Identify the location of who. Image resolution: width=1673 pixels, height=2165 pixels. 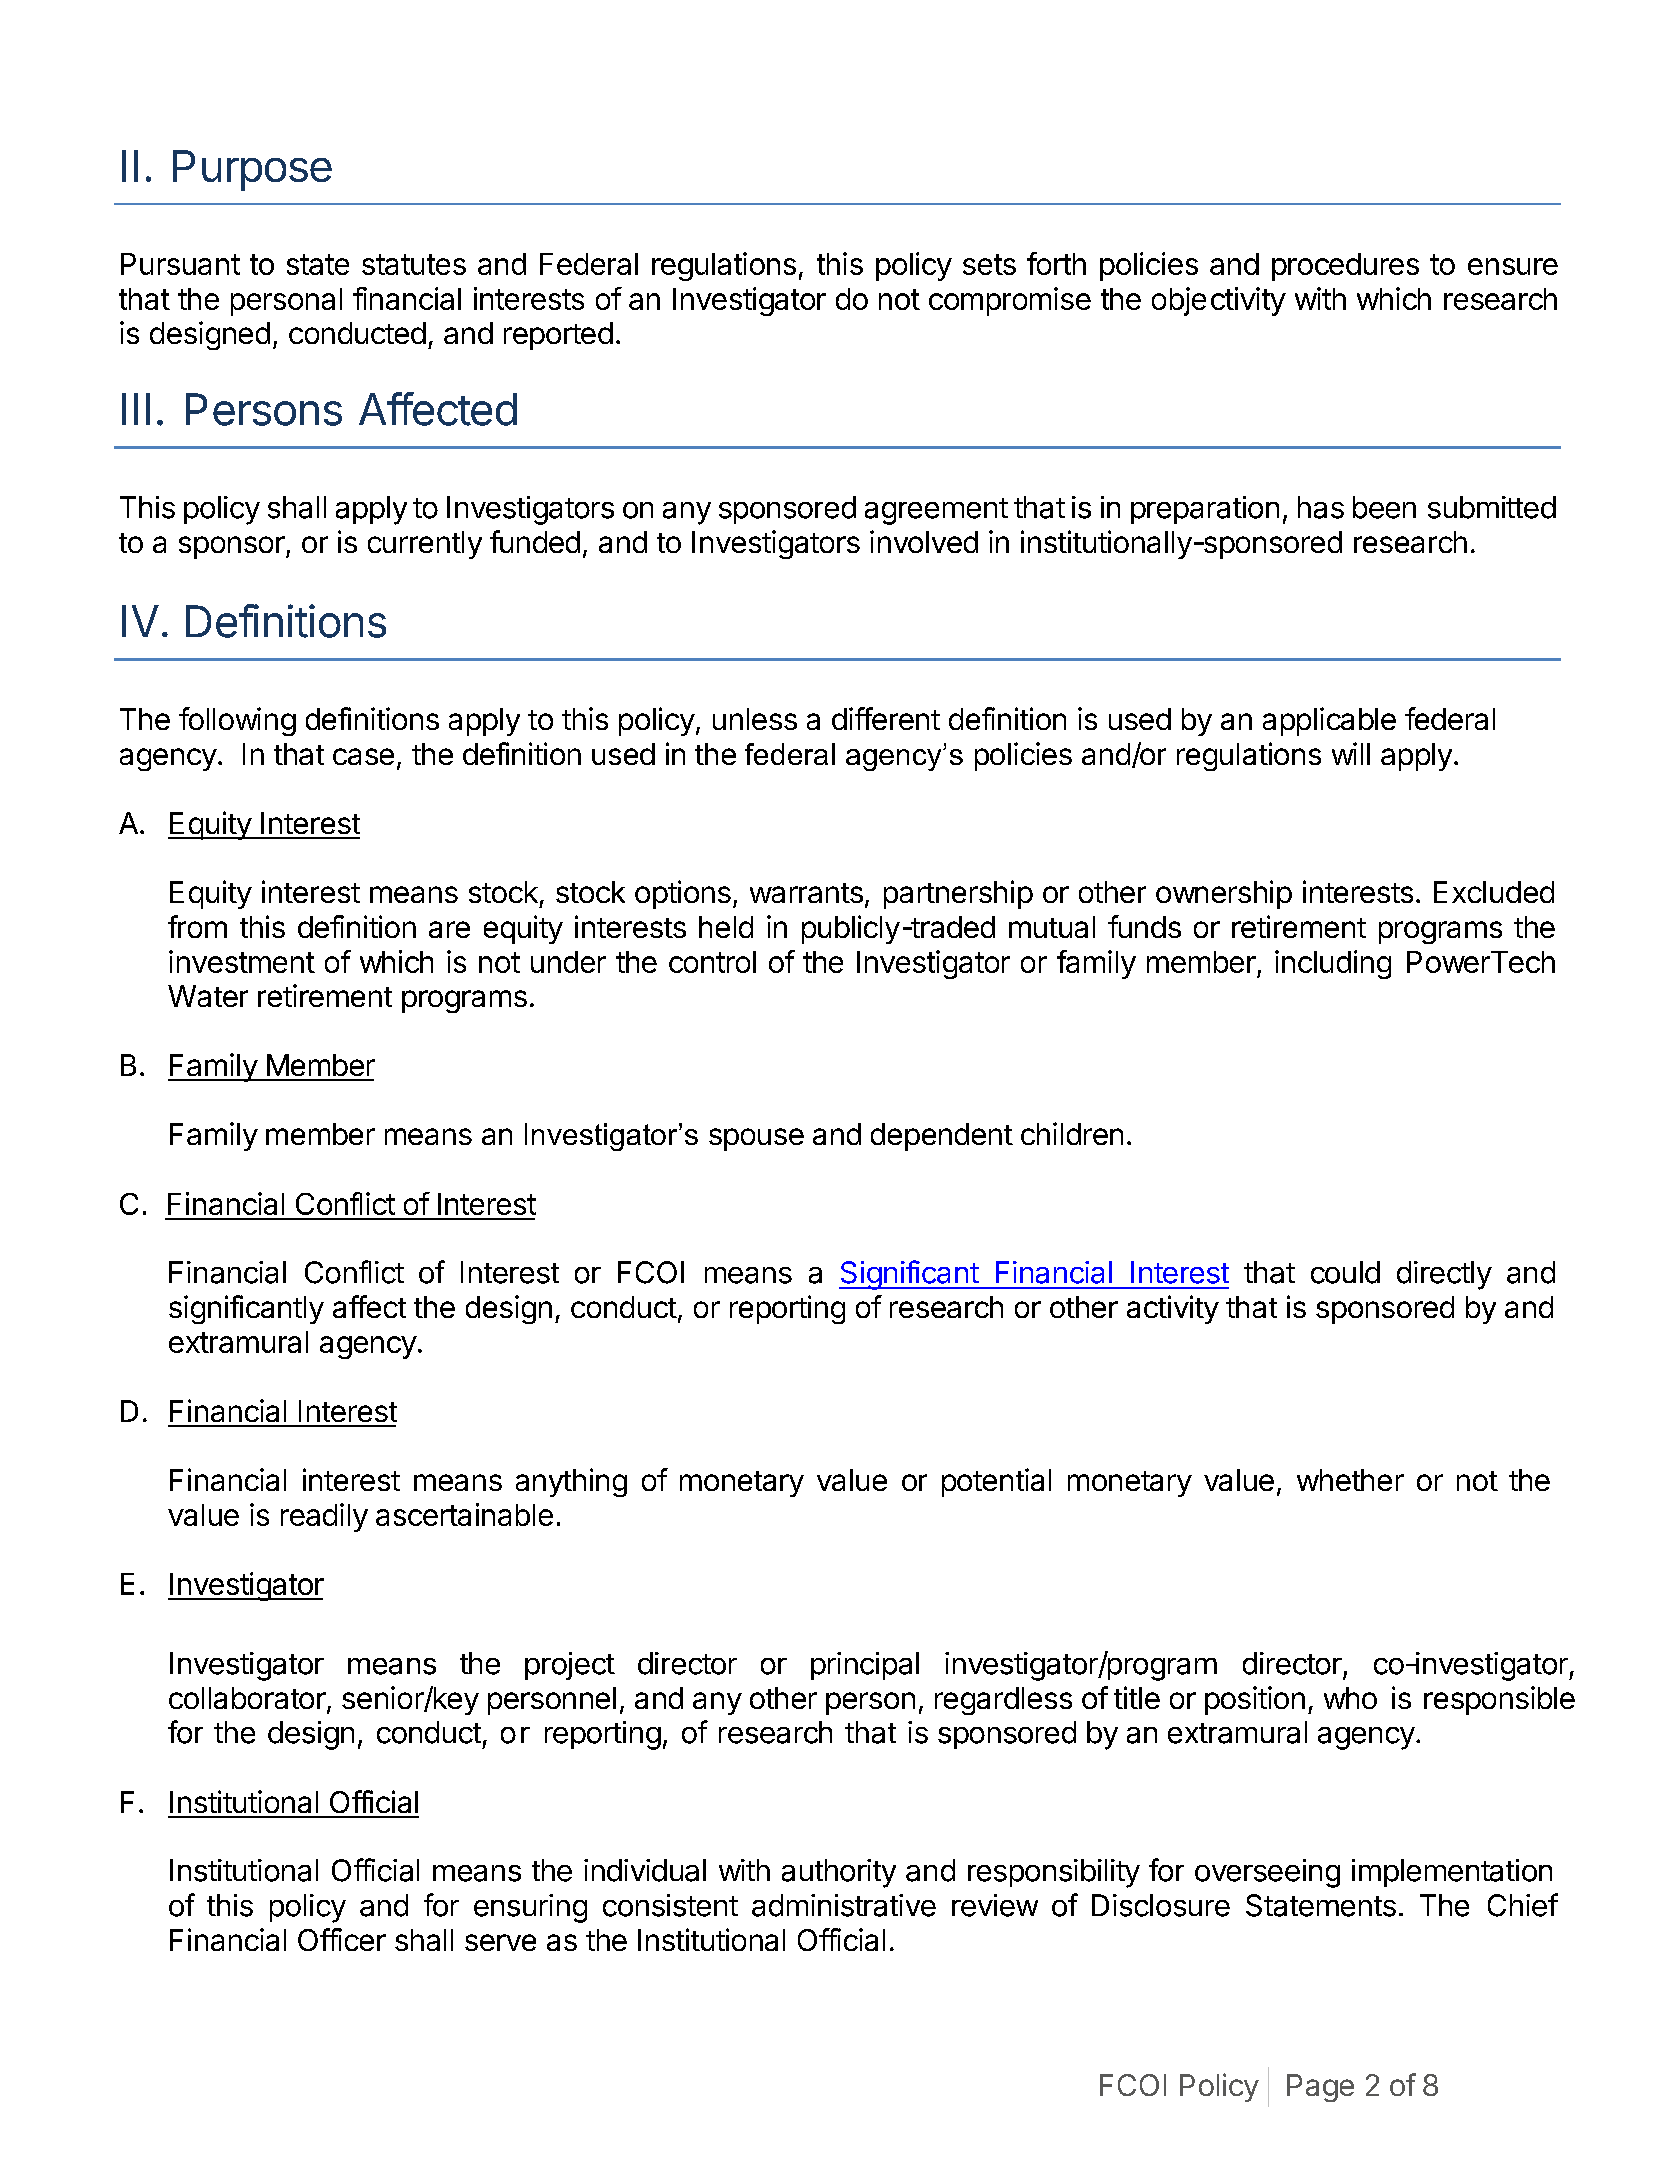
(1350, 1698).
